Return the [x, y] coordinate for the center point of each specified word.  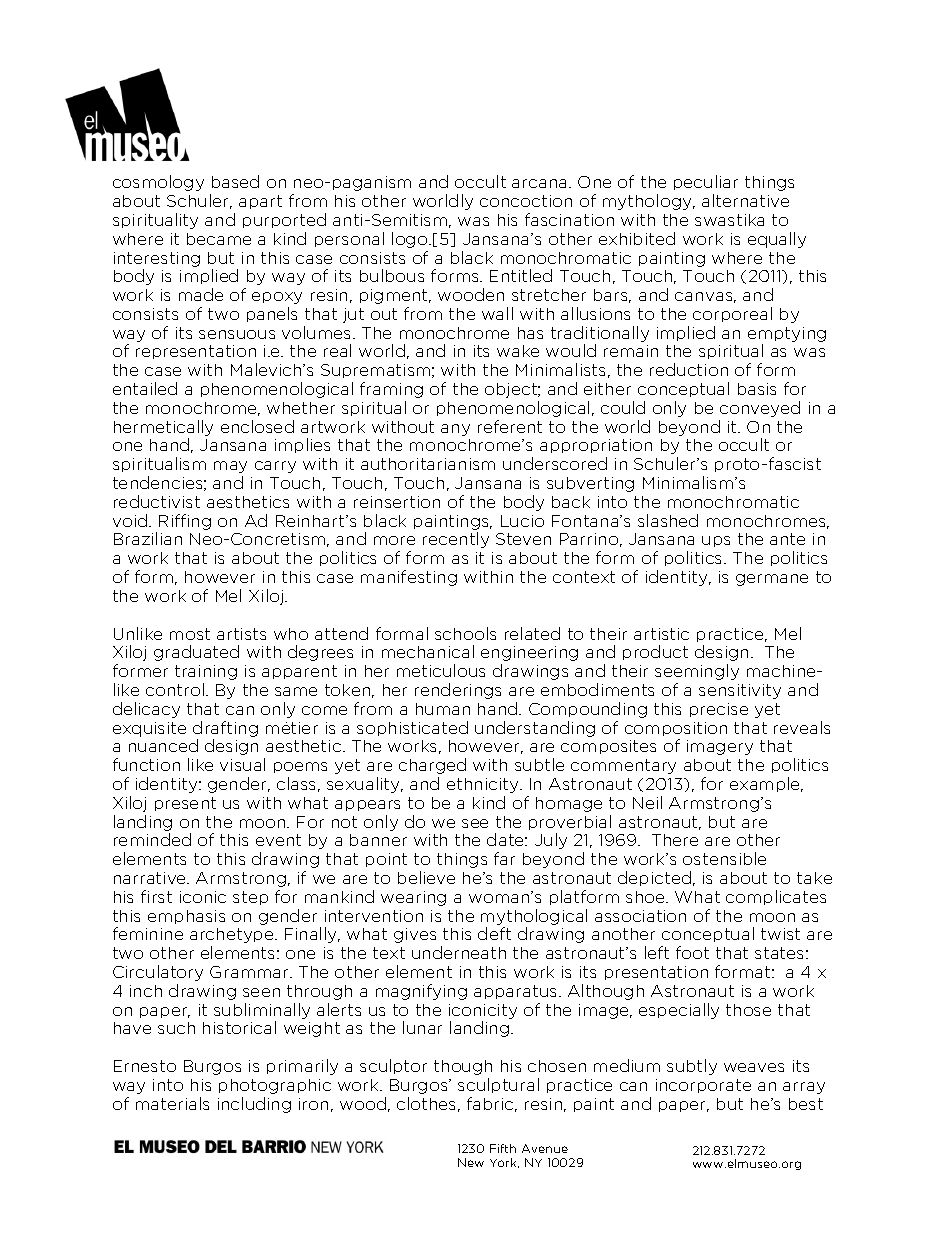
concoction [526, 201]
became [219, 239]
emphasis [186, 917]
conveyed [760, 409]
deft [494, 933]
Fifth [503, 1148]
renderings [458, 691]
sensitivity [740, 691]
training [206, 672]
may [230, 467]
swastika [729, 220]
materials [172, 1103]
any [455, 430]
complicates [776, 897]
